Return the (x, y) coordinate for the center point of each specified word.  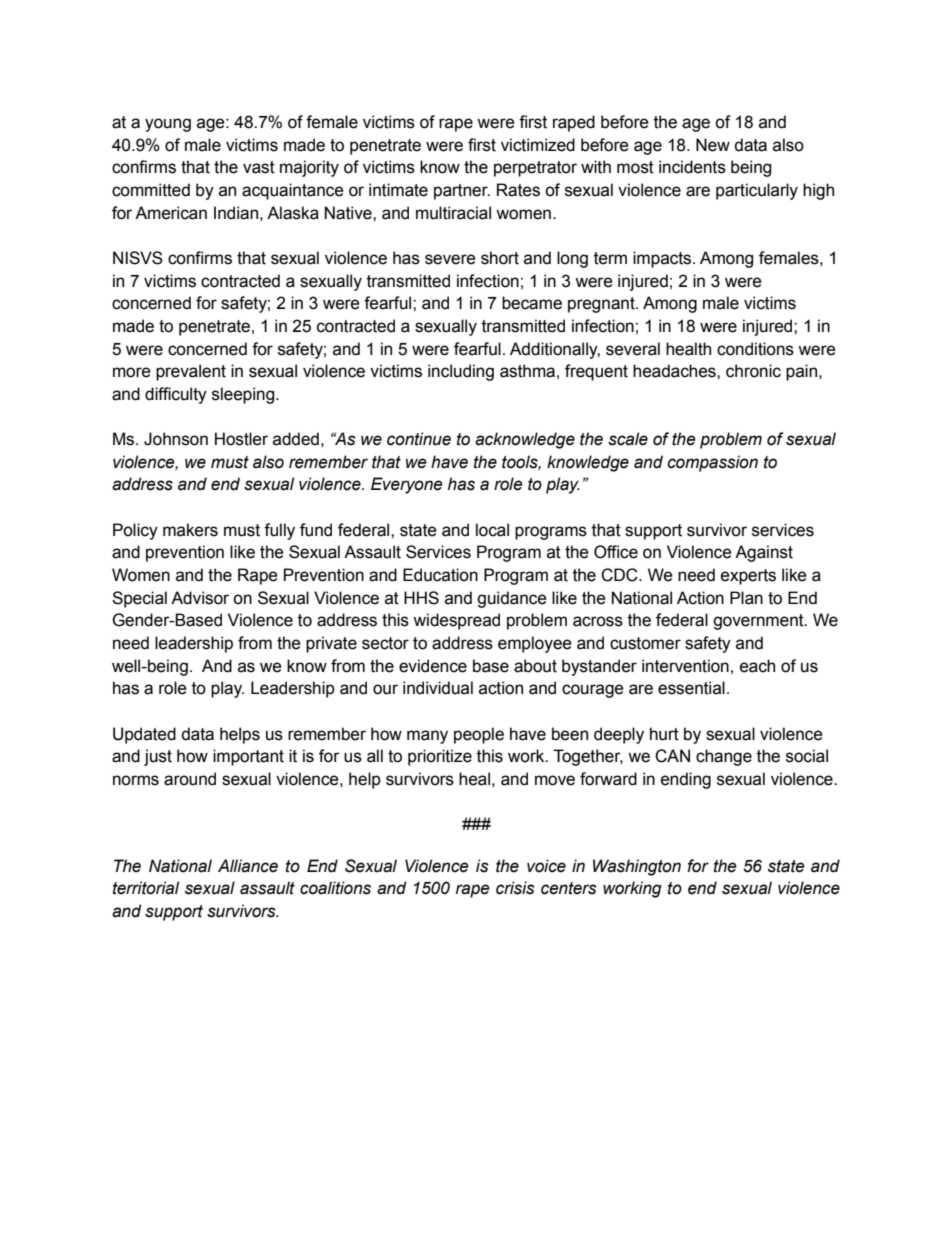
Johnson (176, 439)
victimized (538, 145)
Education (440, 575)
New (713, 145)
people (479, 735)
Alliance (248, 866)
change (724, 757)
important (248, 757)
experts (748, 577)
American (171, 213)
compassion (713, 463)
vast (259, 167)
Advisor (200, 598)
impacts (663, 259)
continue (419, 439)
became (532, 303)
